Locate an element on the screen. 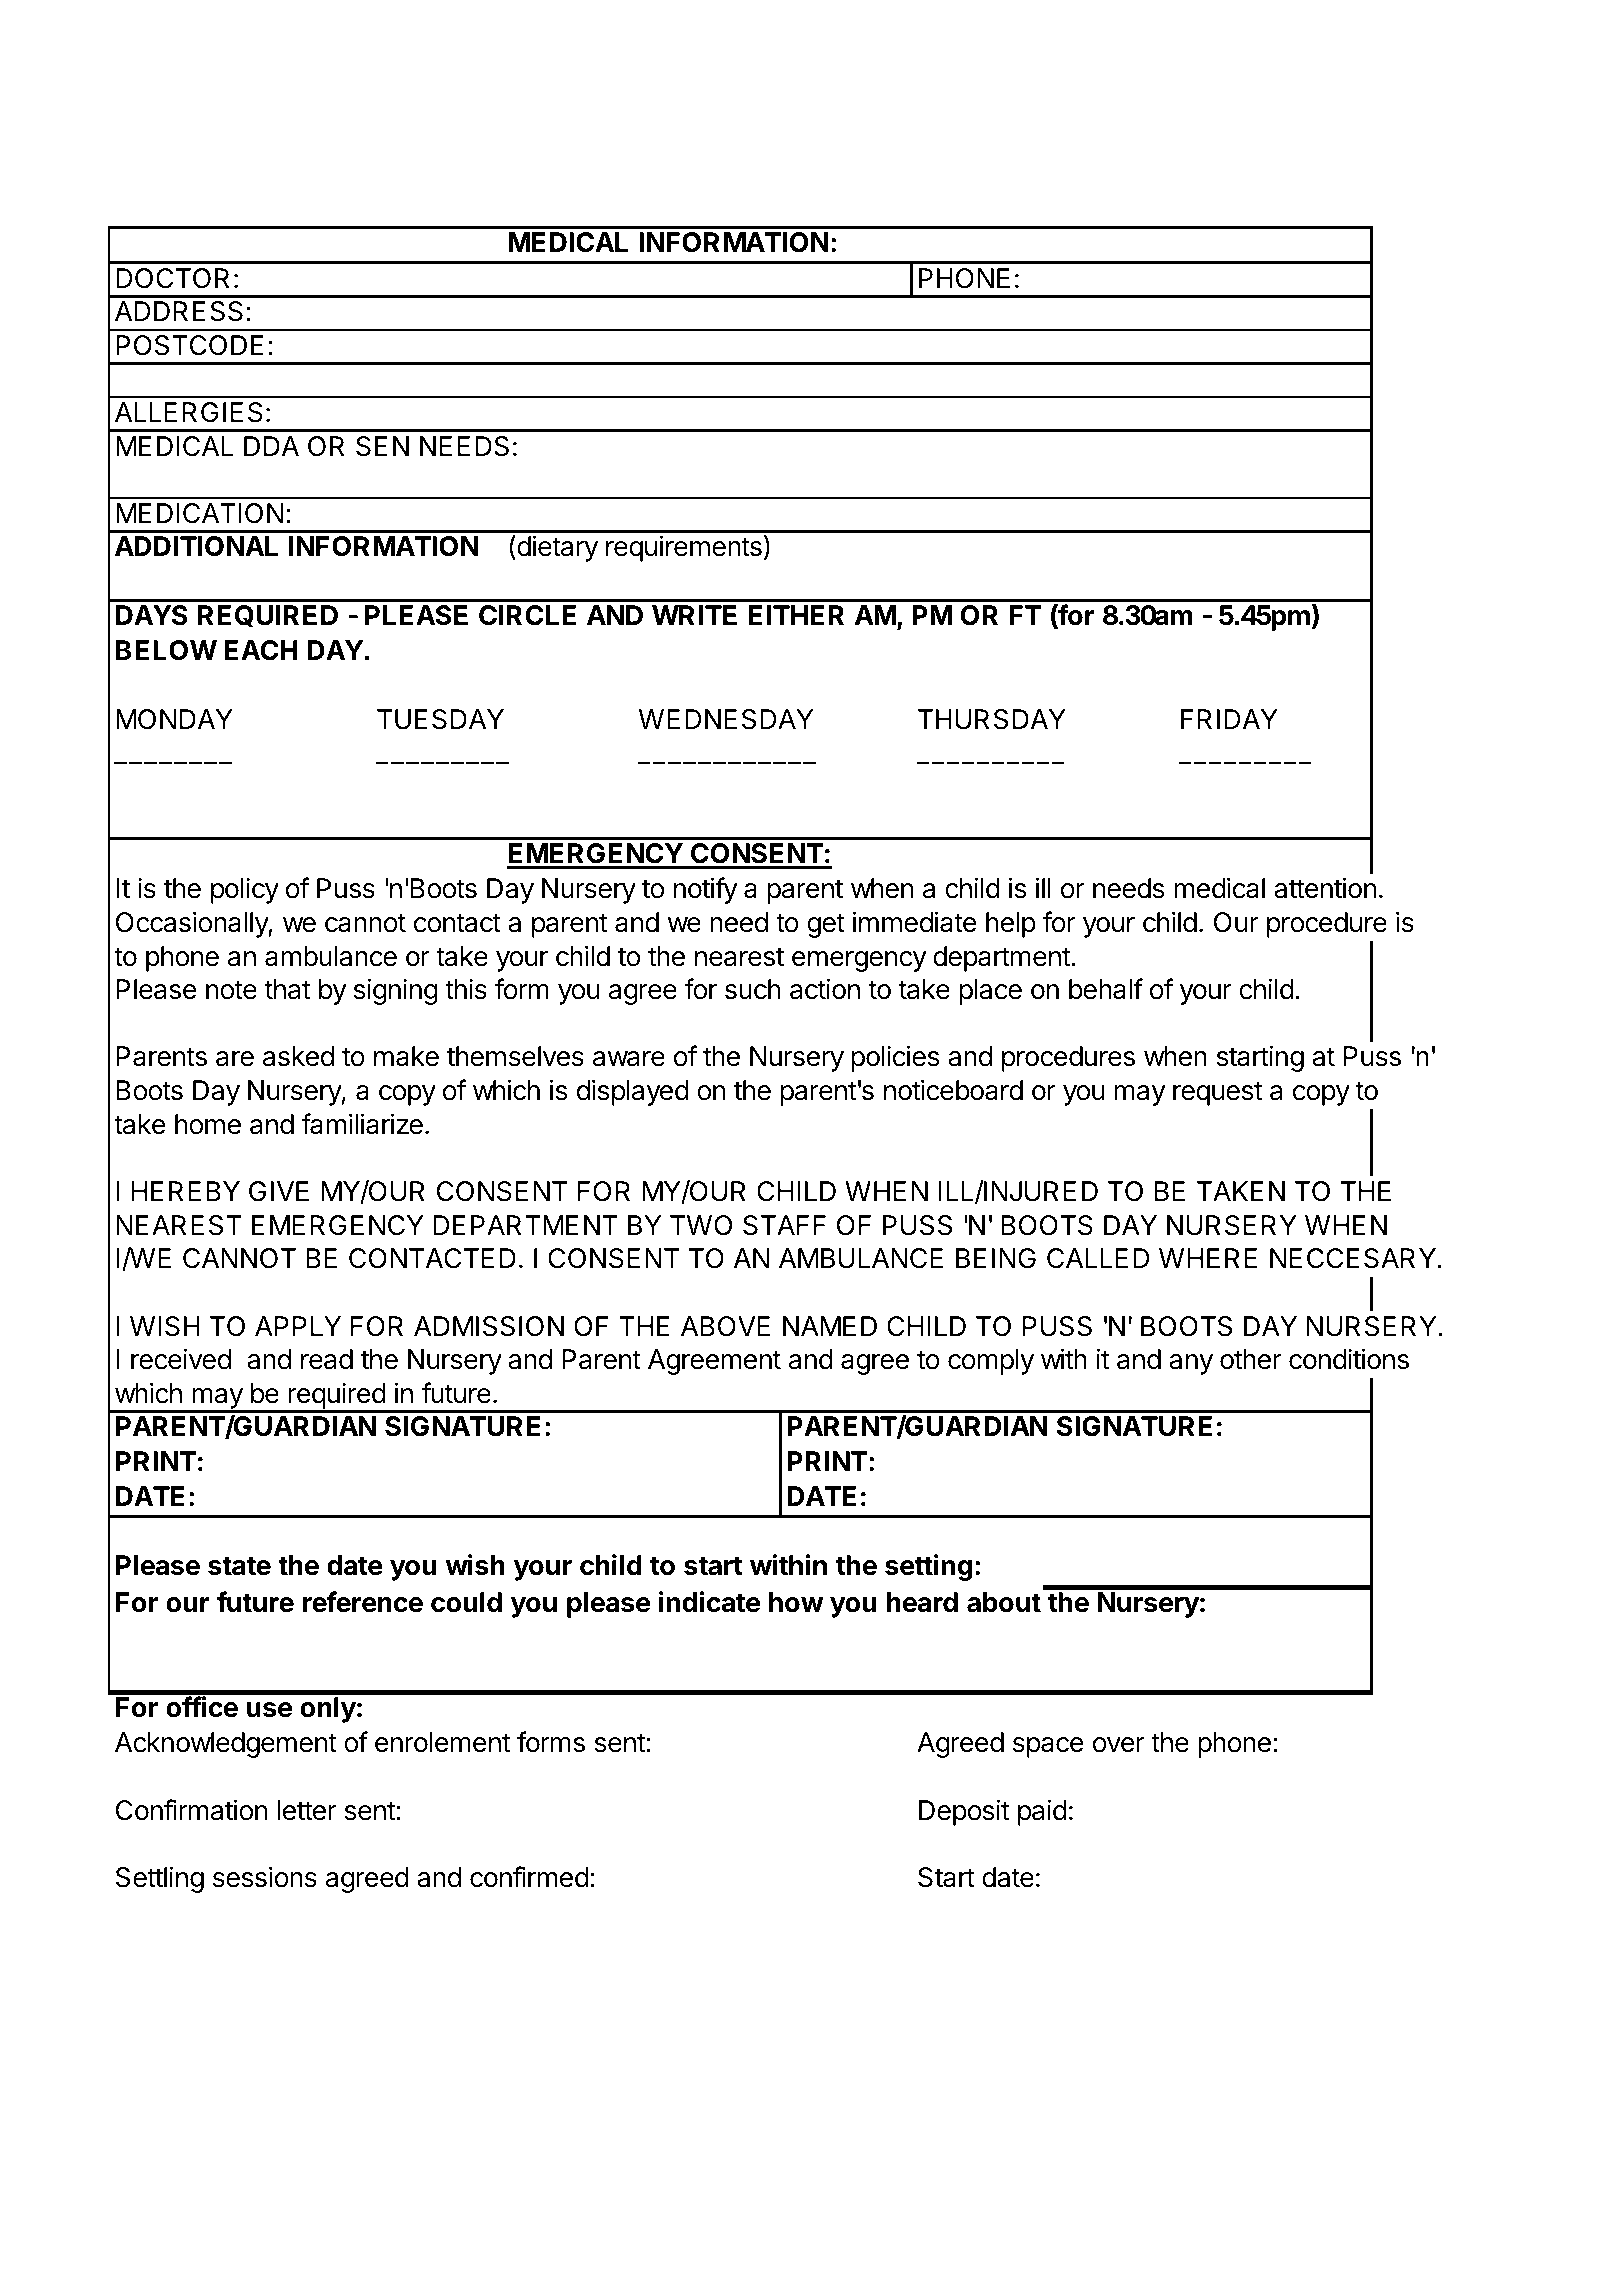  any is located at coordinates (1191, 1364).
